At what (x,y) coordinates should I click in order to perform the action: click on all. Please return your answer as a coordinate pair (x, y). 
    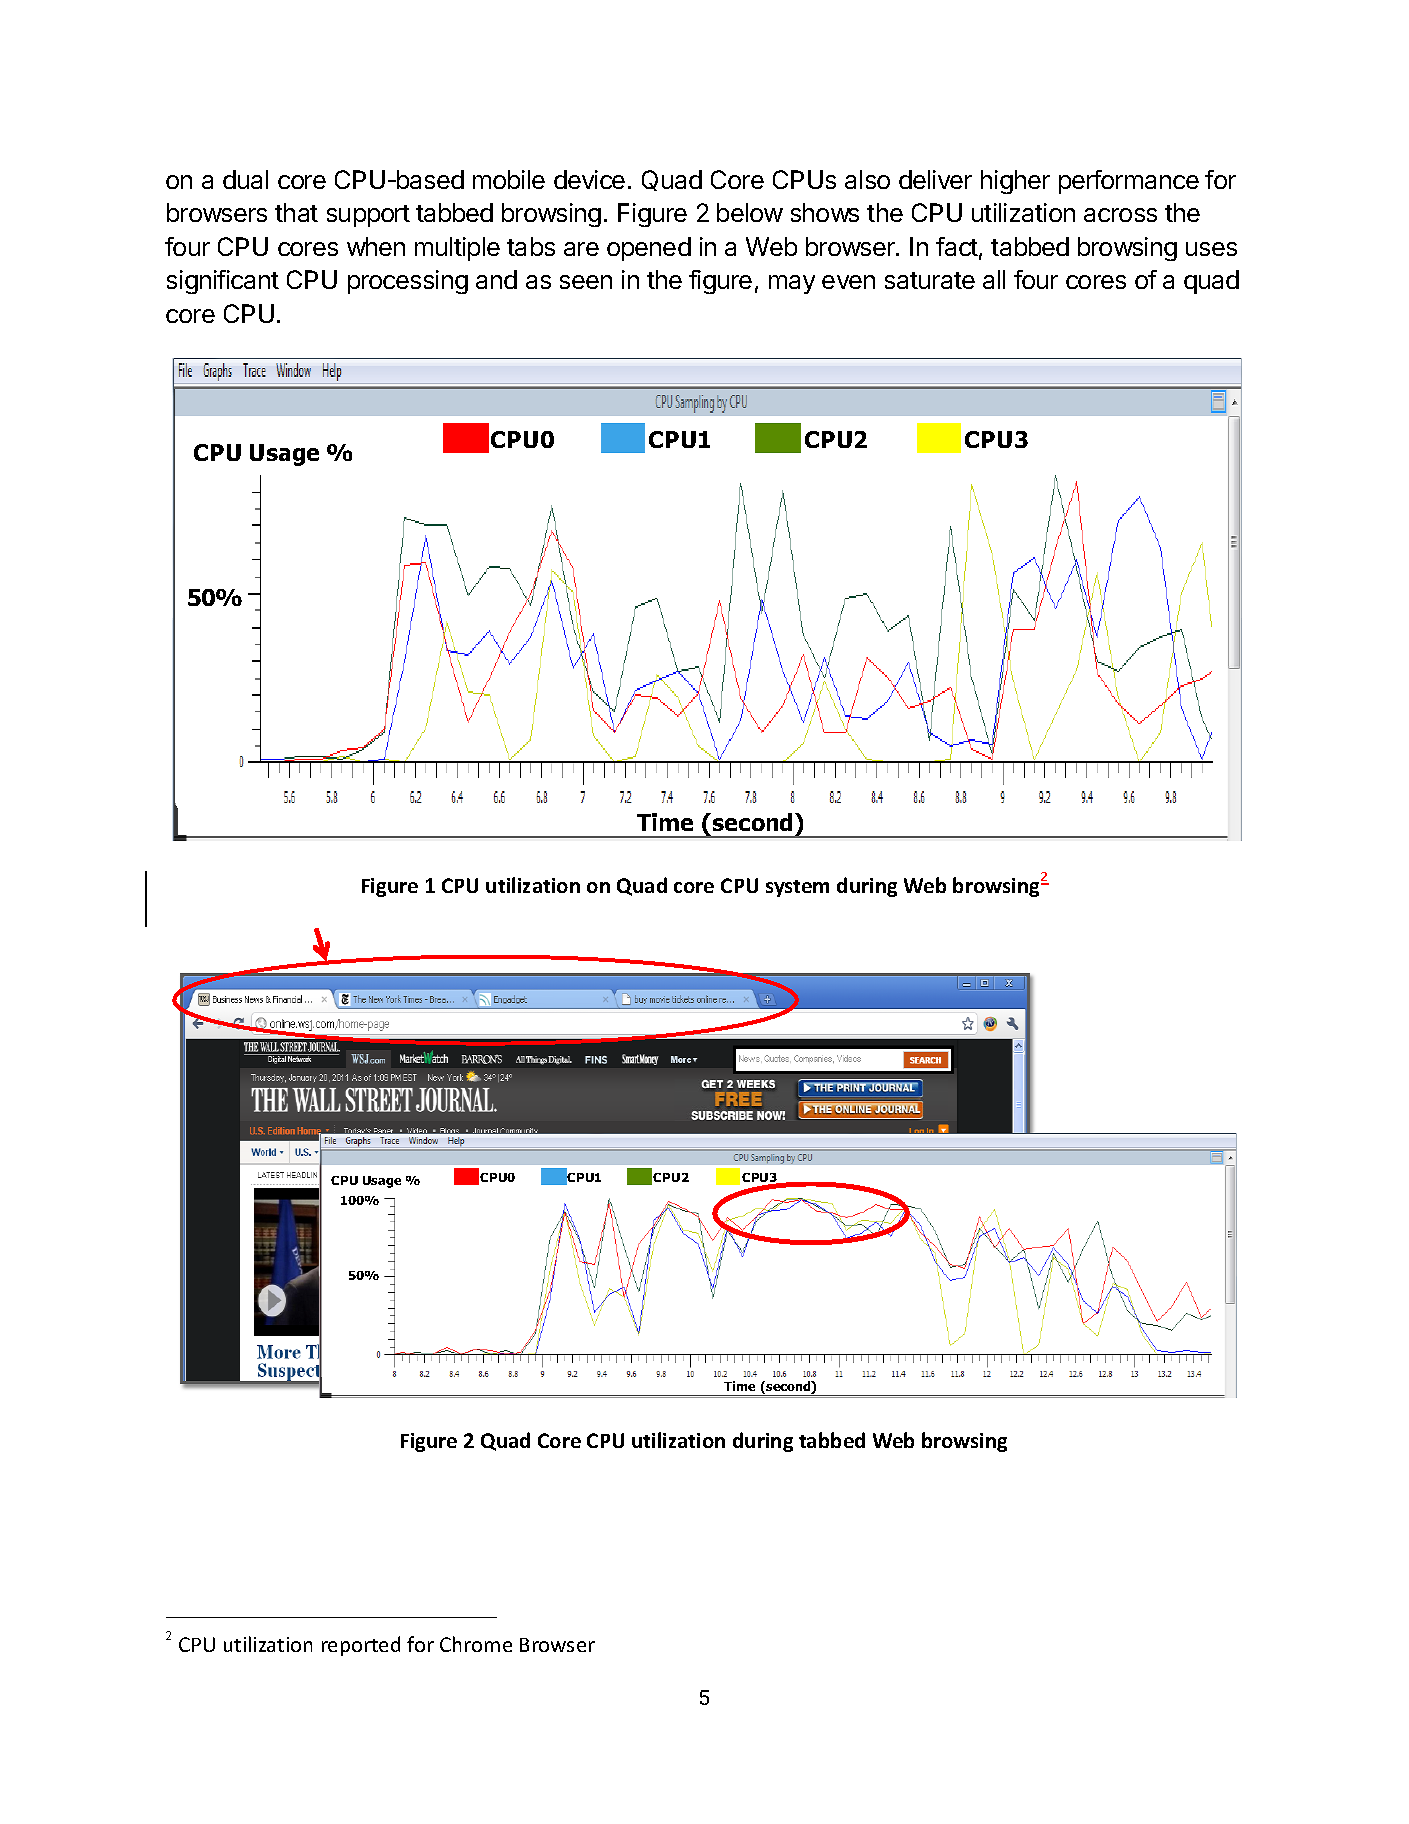
    Looking at the image, I should click on (994, 279).
